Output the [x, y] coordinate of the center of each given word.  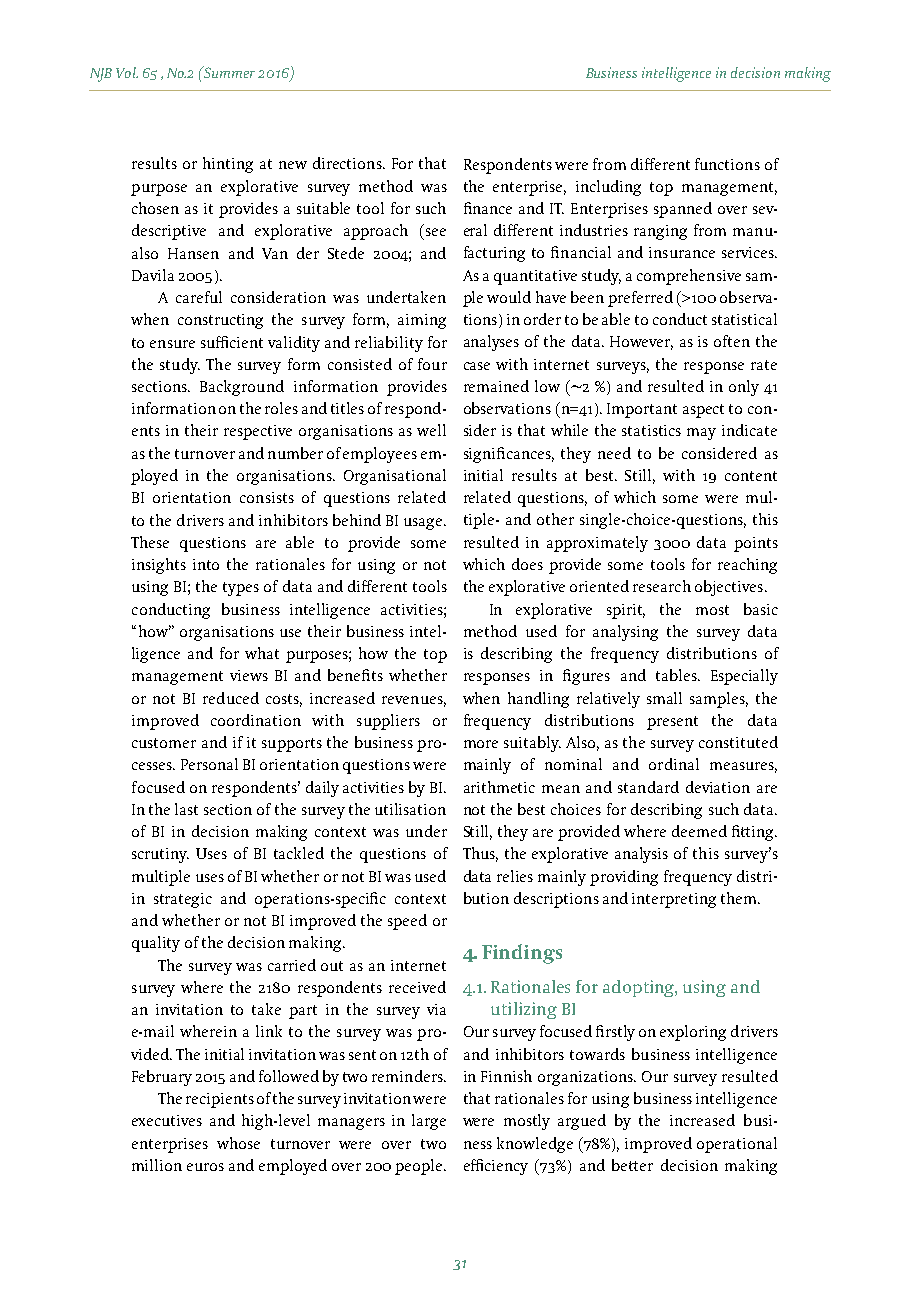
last [186, 809]
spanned [683, 210]
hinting [228, 165]
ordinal [674, 764]
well [431, 430]
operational [737, 1145]
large [429, 1122]
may [701, 434]
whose [238, 1143]
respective [258, 432]
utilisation [410, 809]
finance [488, 208]
